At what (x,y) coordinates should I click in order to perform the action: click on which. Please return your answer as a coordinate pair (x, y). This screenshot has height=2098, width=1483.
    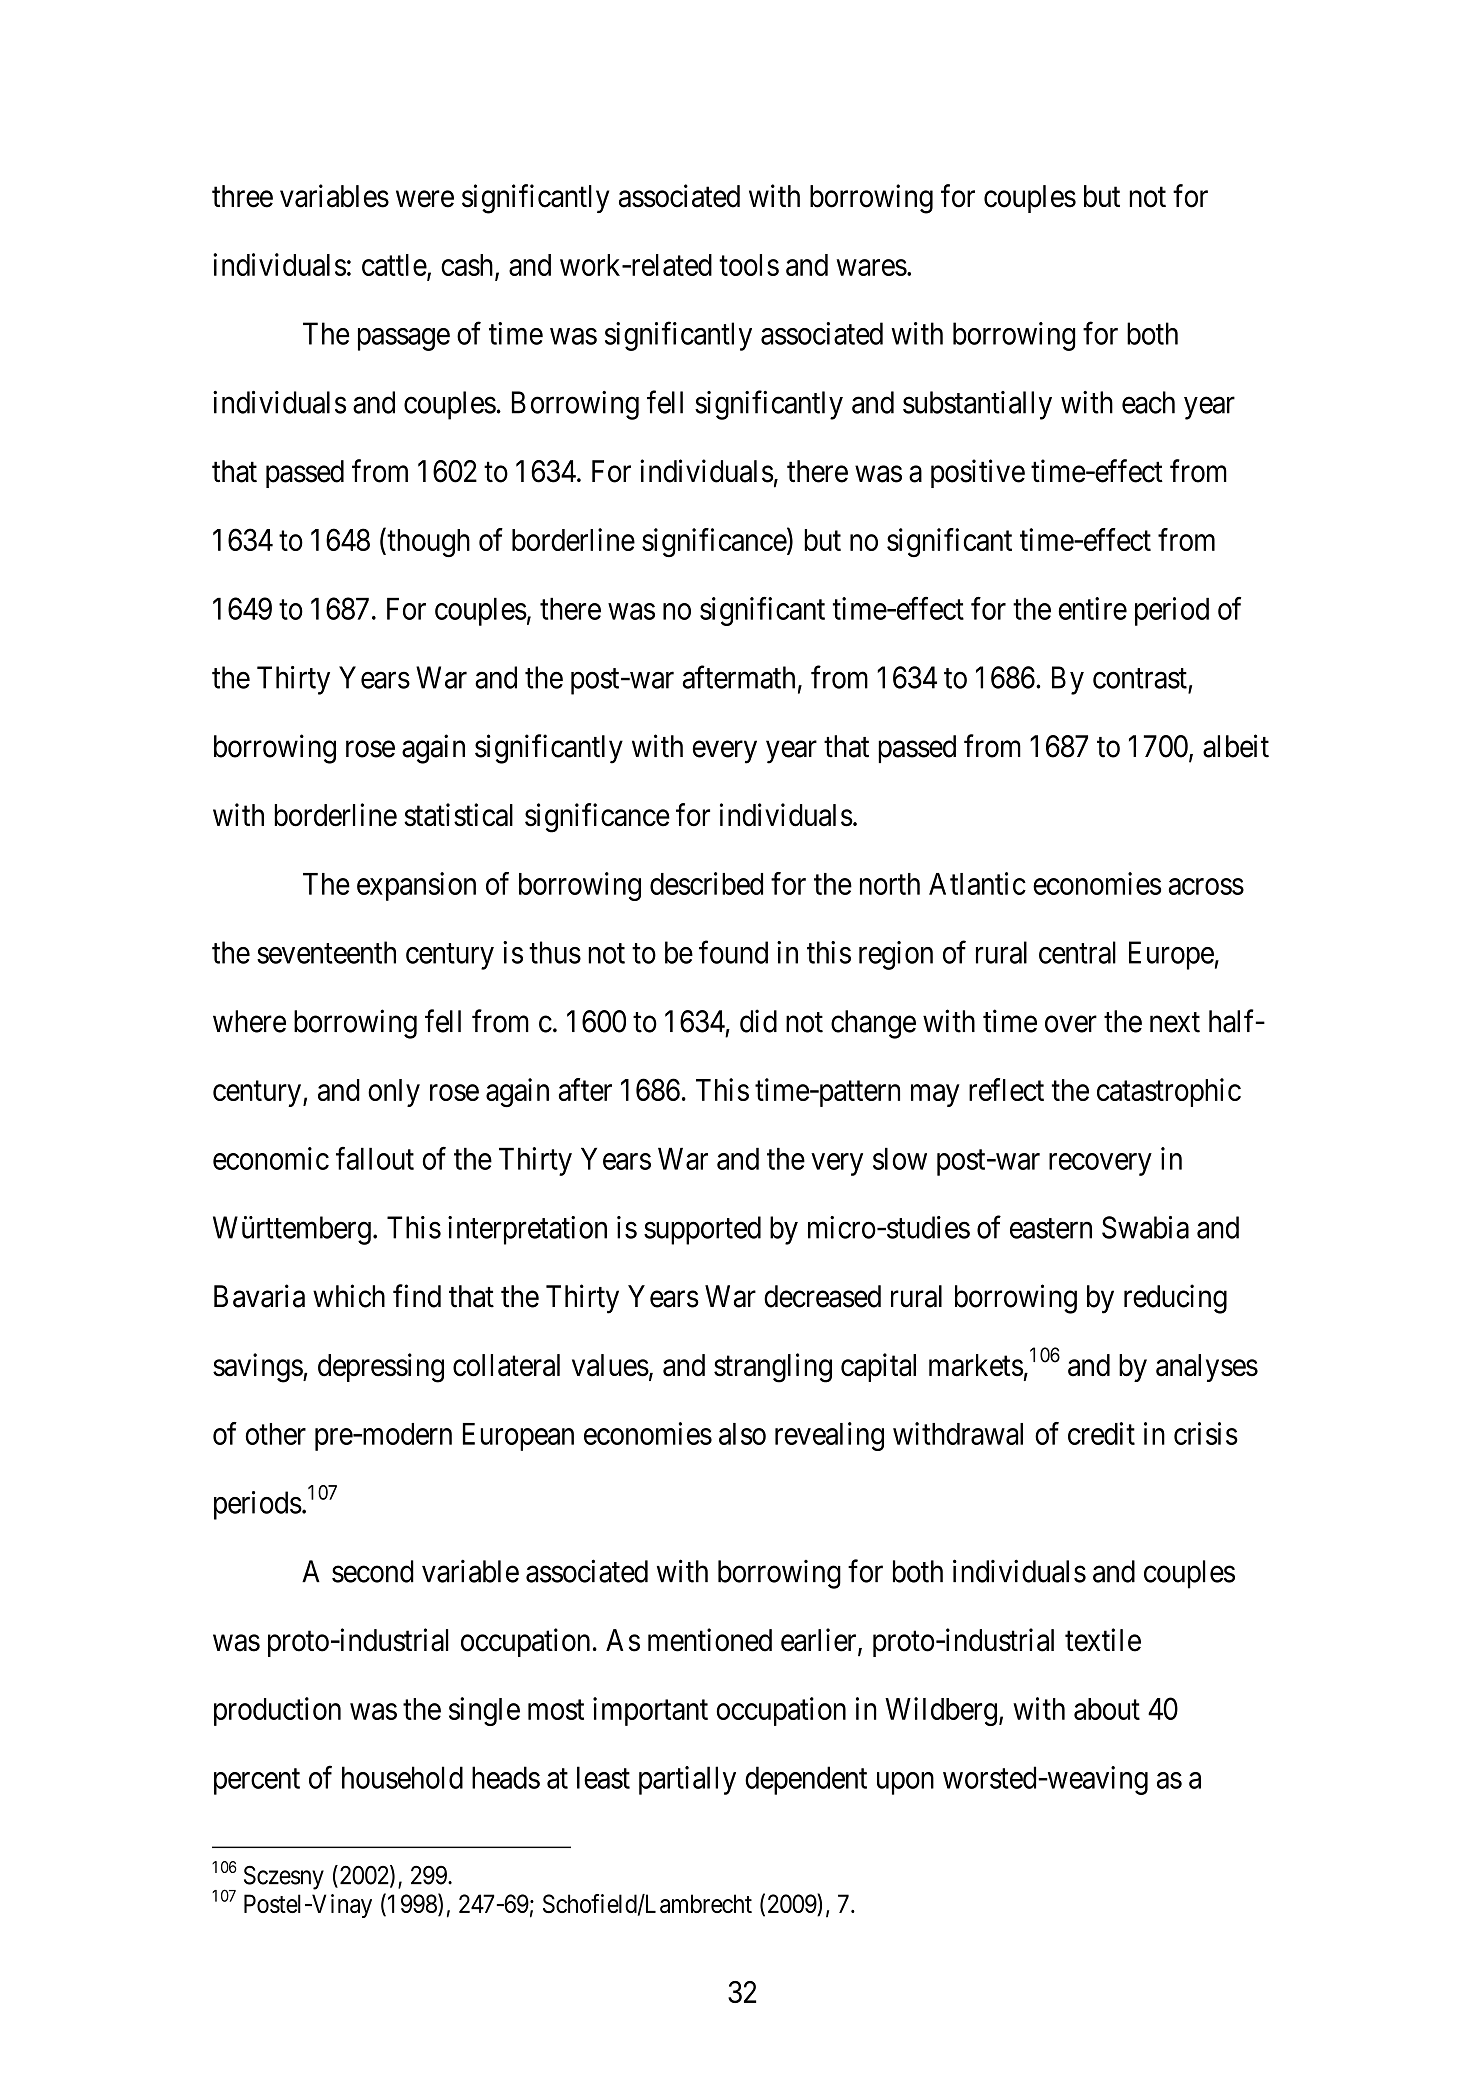
    Looking at the image, I should click on (349, 1296).
